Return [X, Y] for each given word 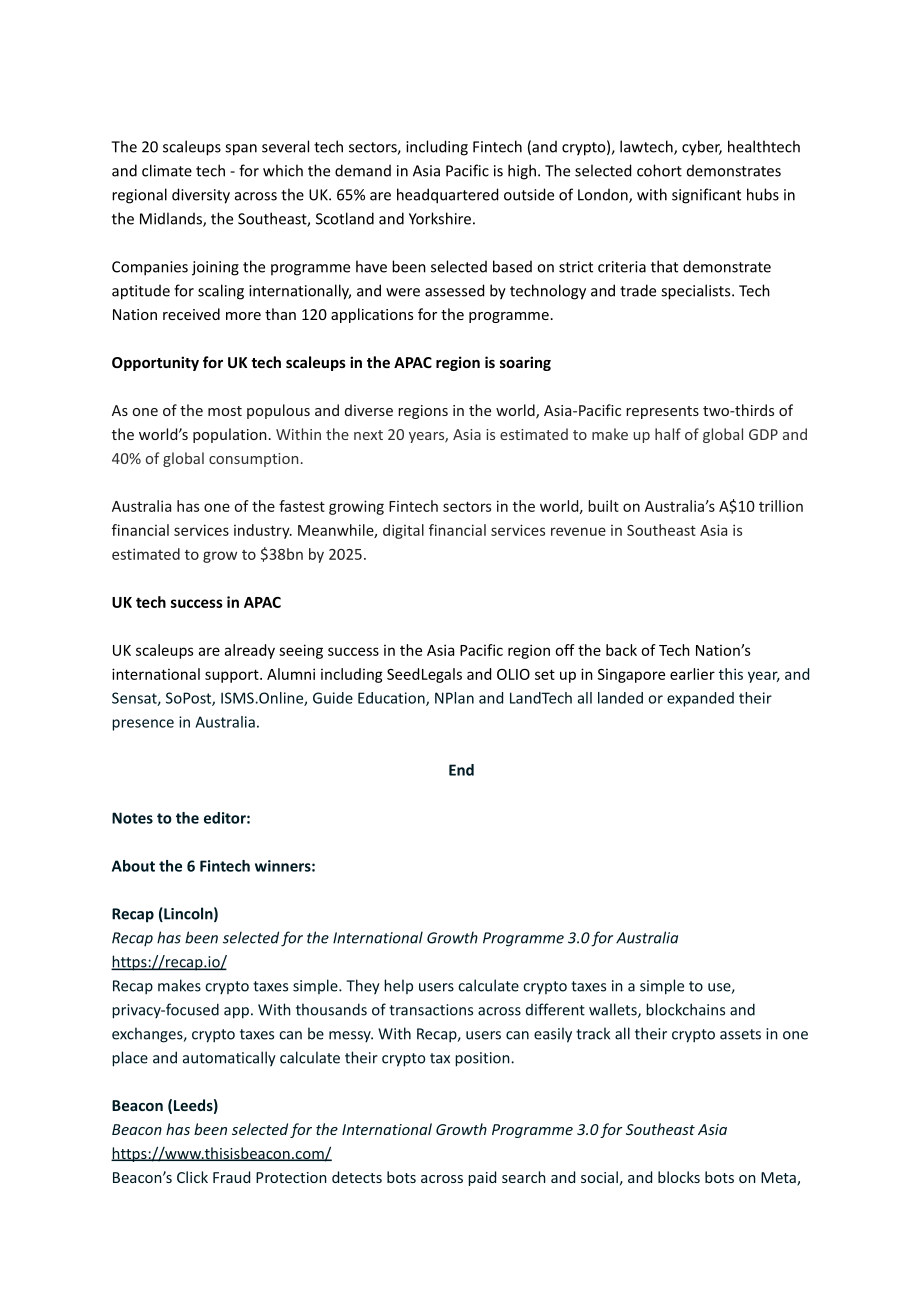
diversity [201, 196]
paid [482, 1178]
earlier [692, 674]
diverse [369, 410]
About [133, 866]
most [225, 411]
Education [392, 699]
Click [192, 1177]
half [668, 434]
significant [706, 196]
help [398, 986]
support [233, 676]
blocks [679, 1177]
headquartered [447, 196]
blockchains [685, 1009]
